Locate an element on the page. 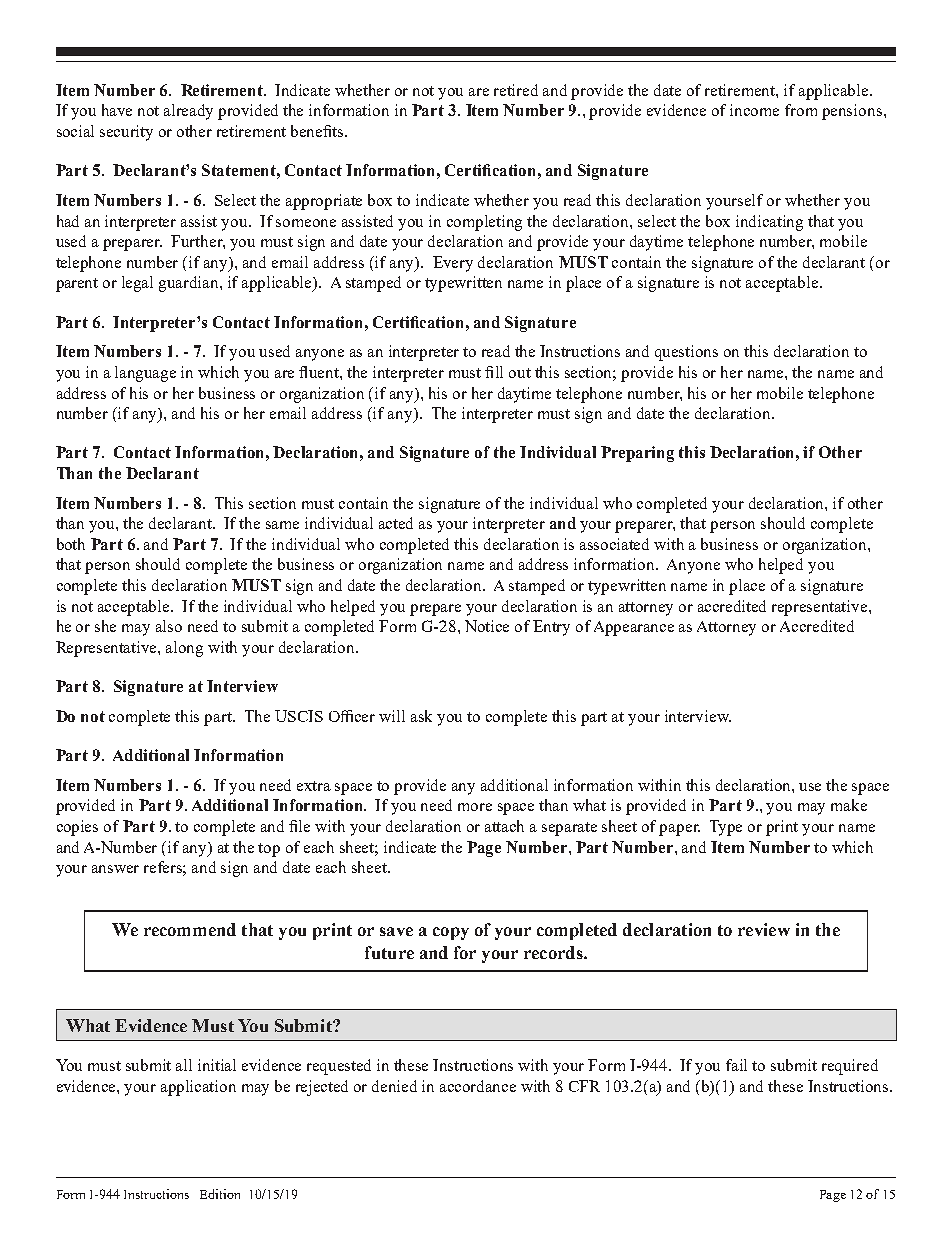  Edition is located at coordinates (220, 1194).
